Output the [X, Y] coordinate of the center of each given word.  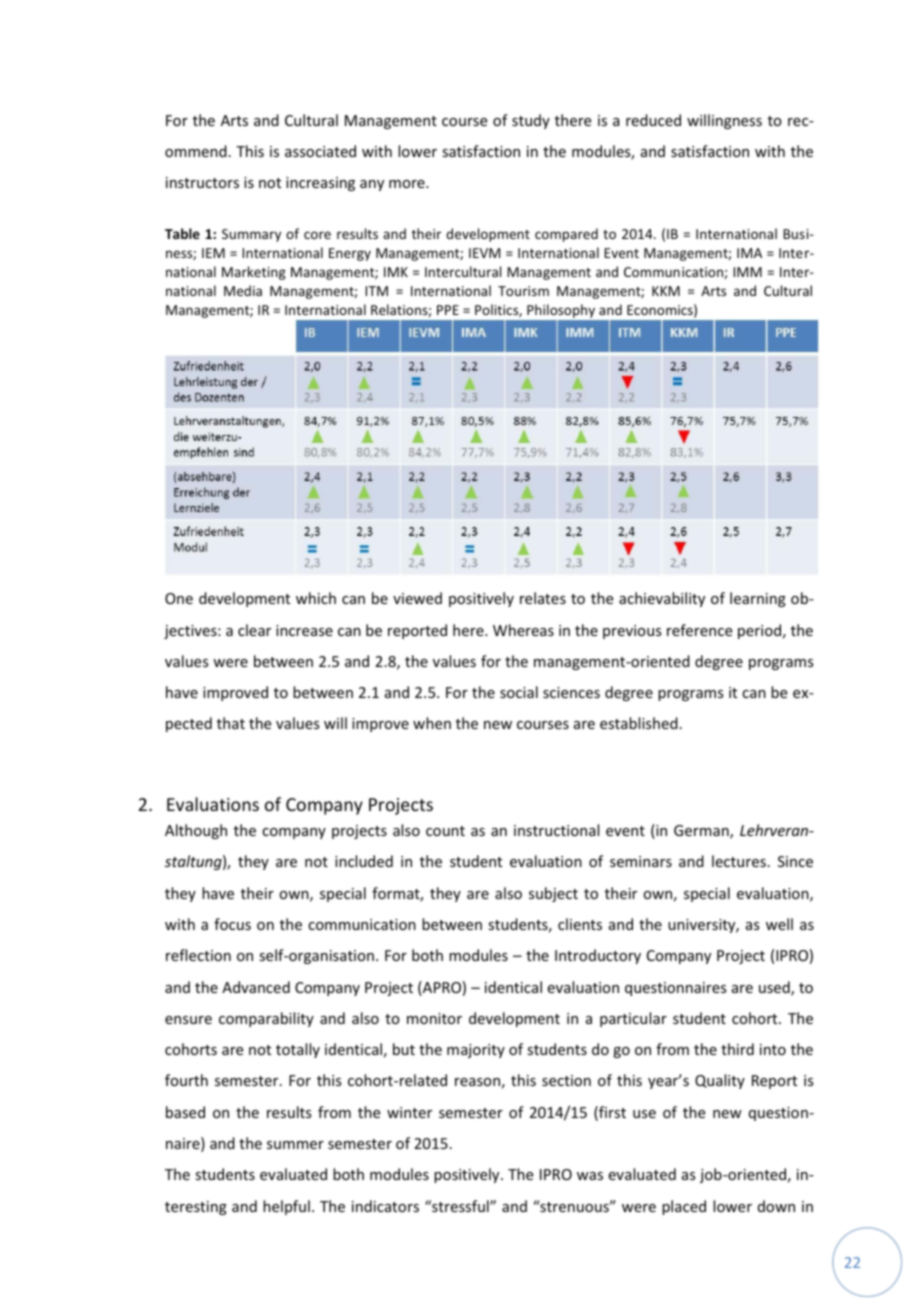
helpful [286, 1207]
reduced [653, 120]
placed [684, 1207]
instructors [202, 182]
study [531, 121]
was [590, 1176]
